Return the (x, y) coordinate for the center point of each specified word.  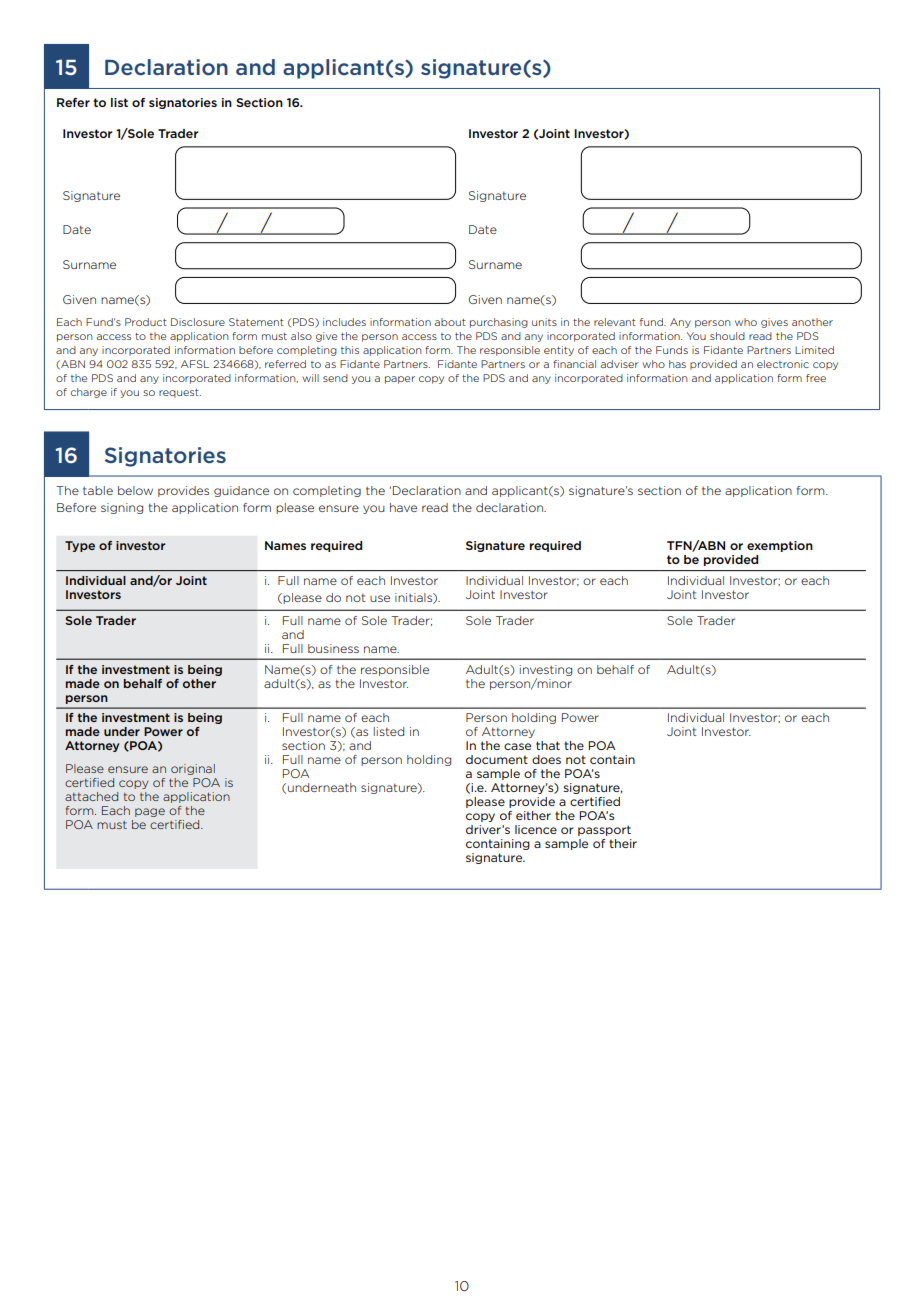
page (150, 812)
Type (80, 546)
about (450, 322)
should (727, 336)
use (380, 598)
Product (146, 322)
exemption (780, 546)
